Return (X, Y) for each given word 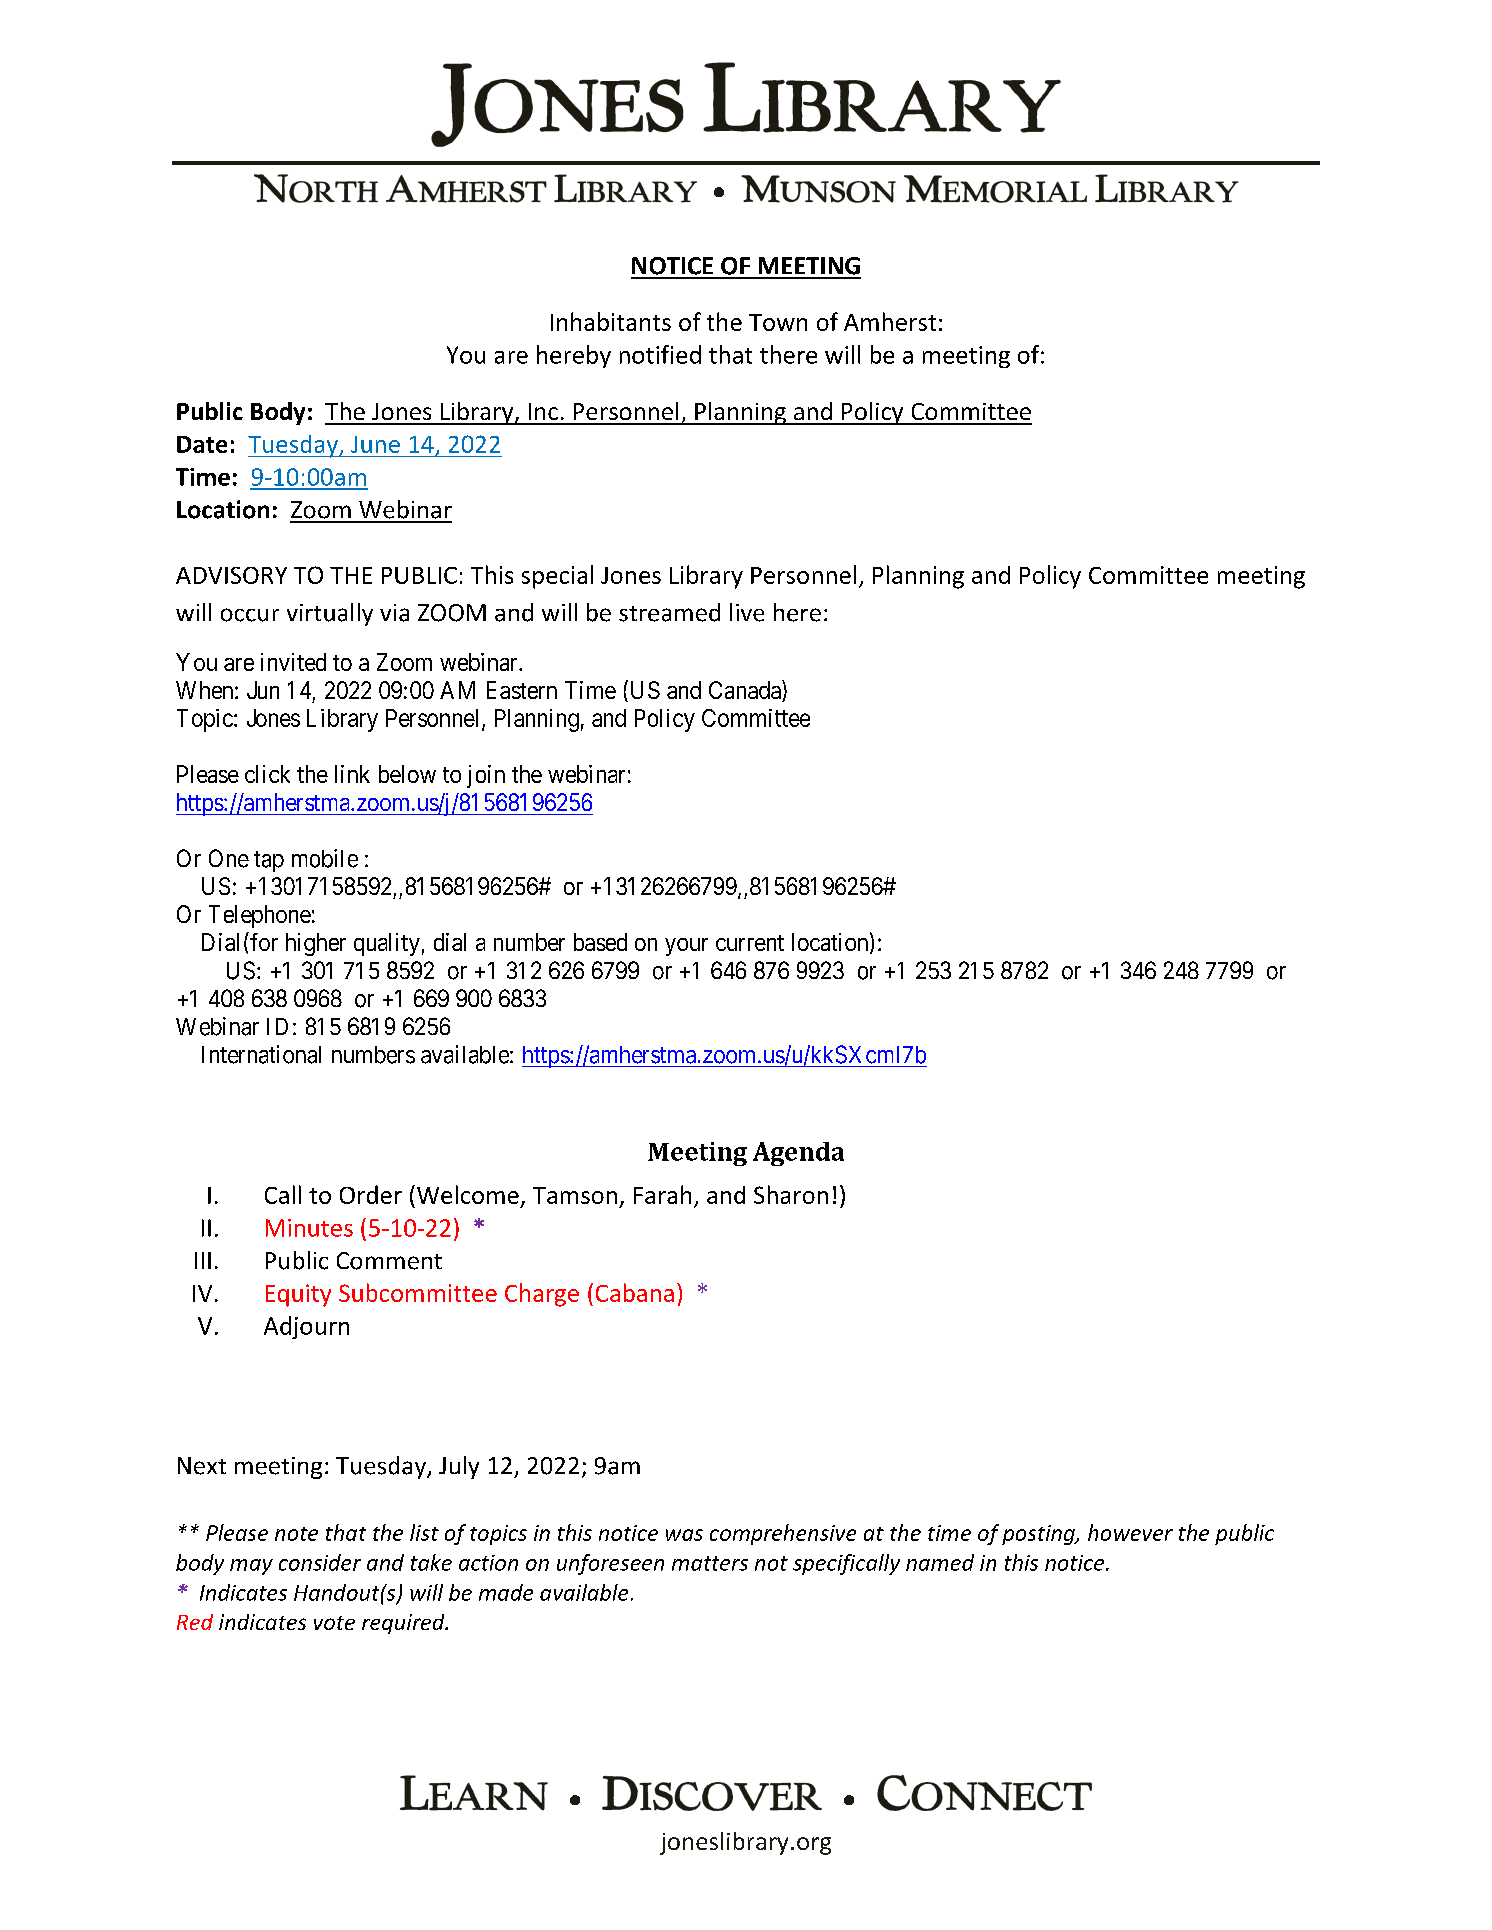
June (375, 444)
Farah (662, 1194)
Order (371, 1194)
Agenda (798, 1154)
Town (778, 322)
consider (320, 1562)
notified (660, 354)
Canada (746, 691)
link (352, 774)
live (747, 612)
